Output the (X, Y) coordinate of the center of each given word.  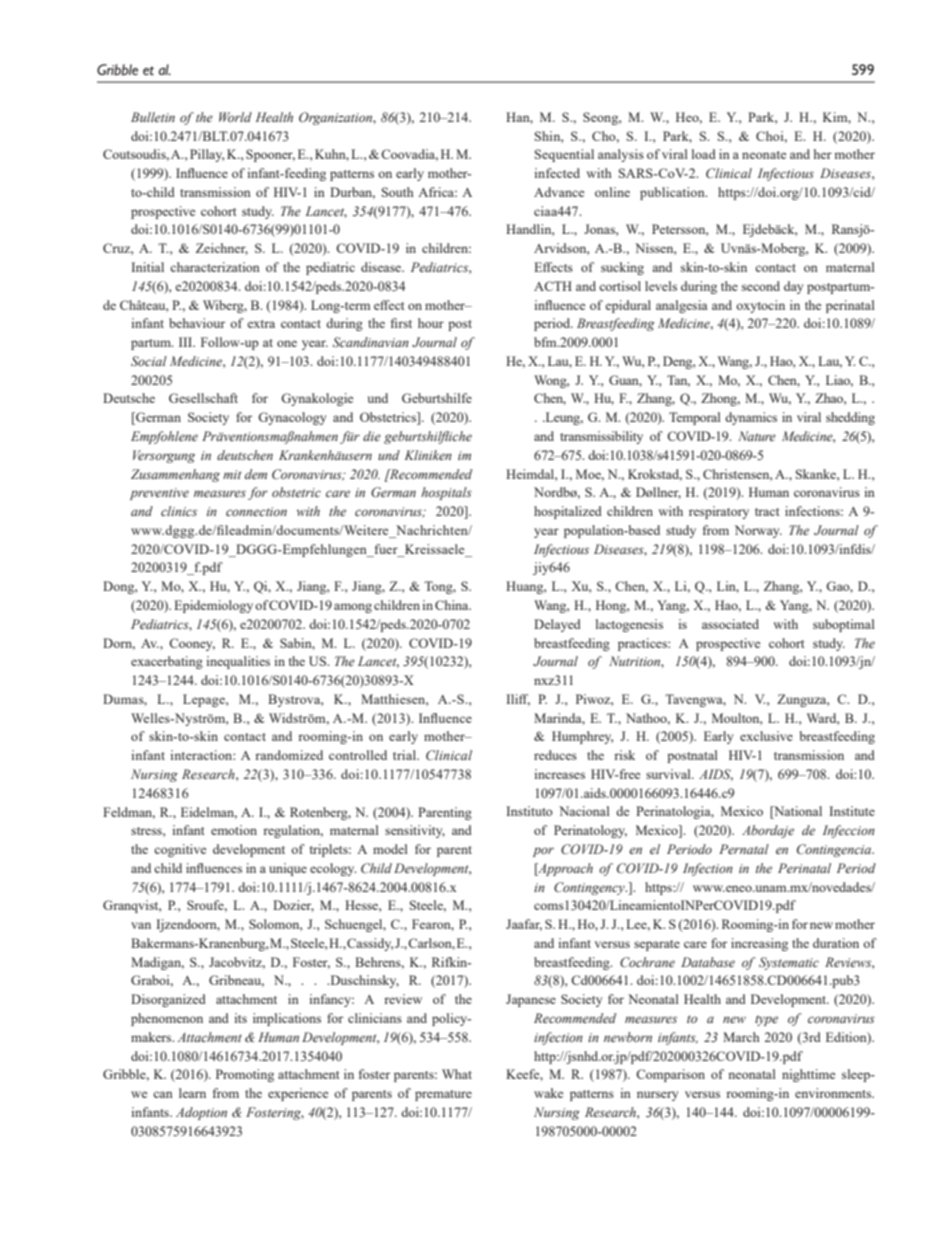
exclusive (766, 736)
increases (559, 774)
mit (232, 474)
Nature (757, 436)
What (457, 1074)
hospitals (446, 493)
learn (192, 1093)
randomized (289, 755)
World (235, 117)
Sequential (564, 155)
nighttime (808, 1075)
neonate (764, 155)
